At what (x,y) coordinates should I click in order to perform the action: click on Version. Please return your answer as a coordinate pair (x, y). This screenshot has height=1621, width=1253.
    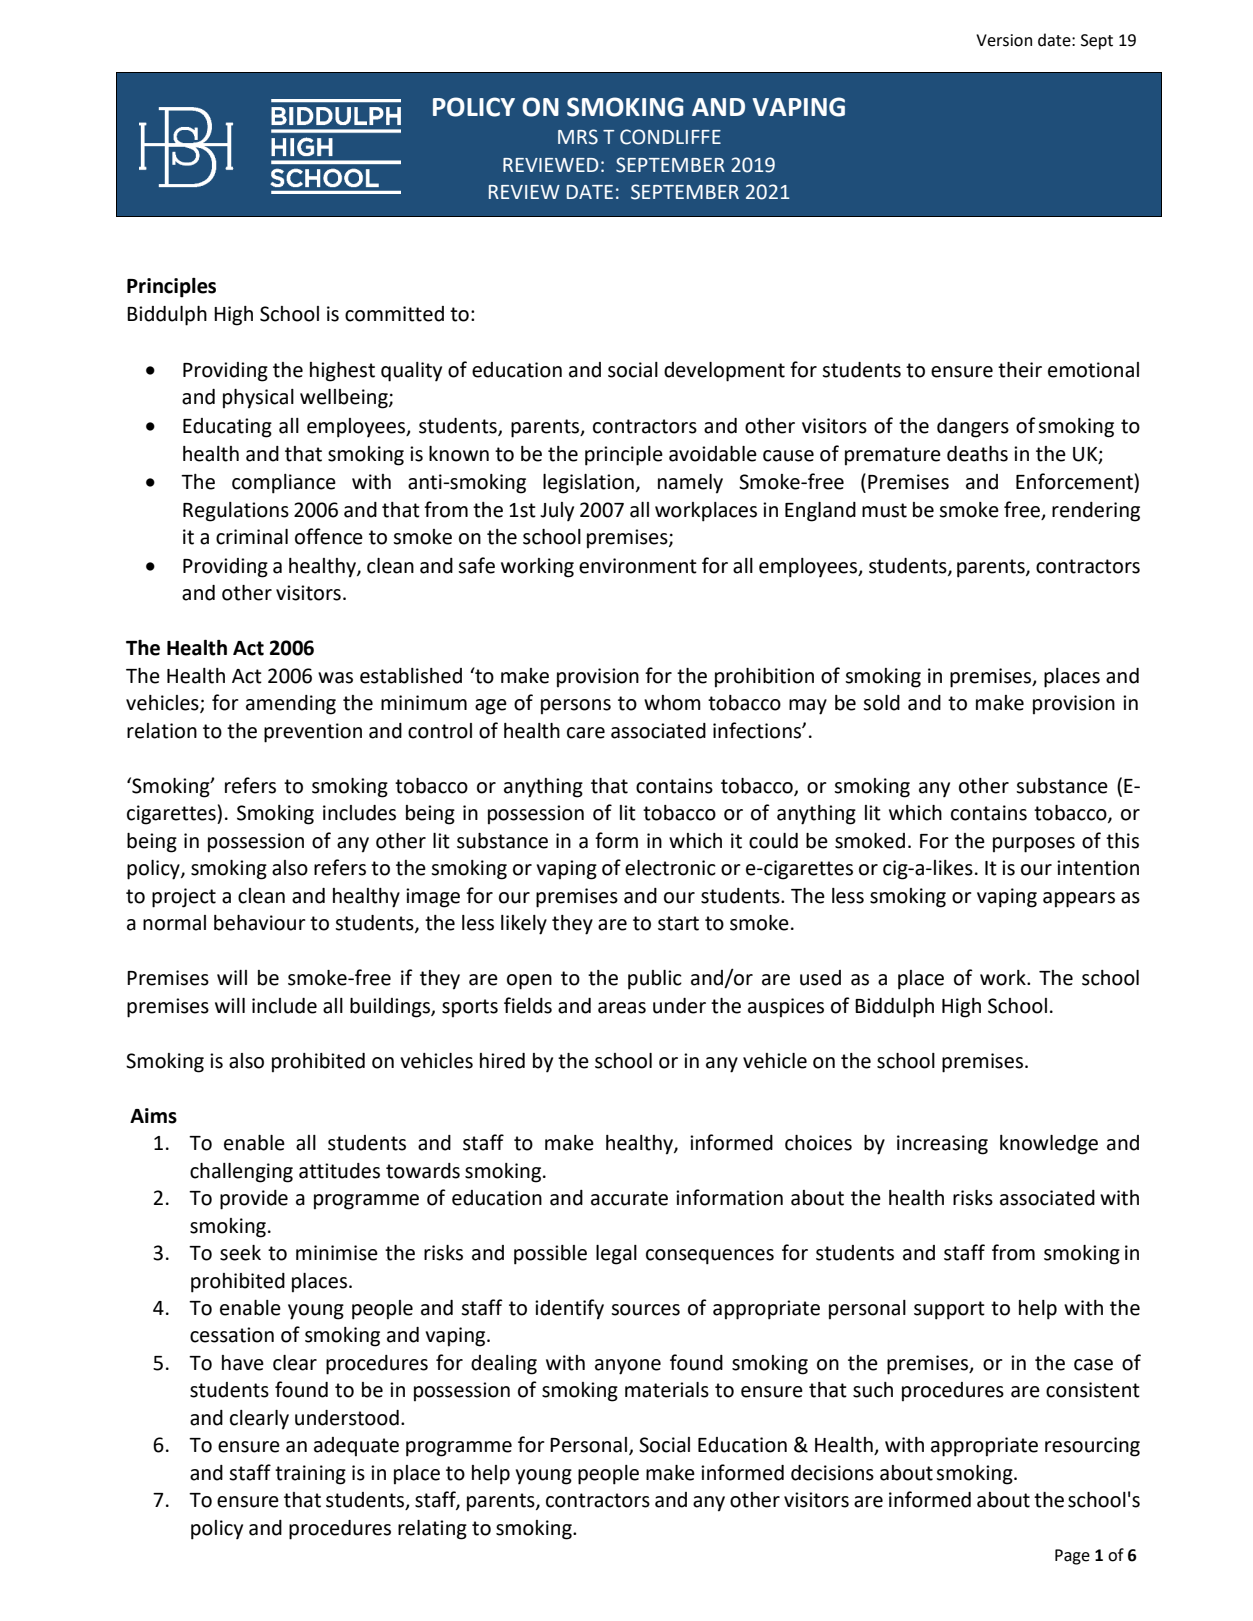
    Looking at the image, I should click on (1004, 40).
